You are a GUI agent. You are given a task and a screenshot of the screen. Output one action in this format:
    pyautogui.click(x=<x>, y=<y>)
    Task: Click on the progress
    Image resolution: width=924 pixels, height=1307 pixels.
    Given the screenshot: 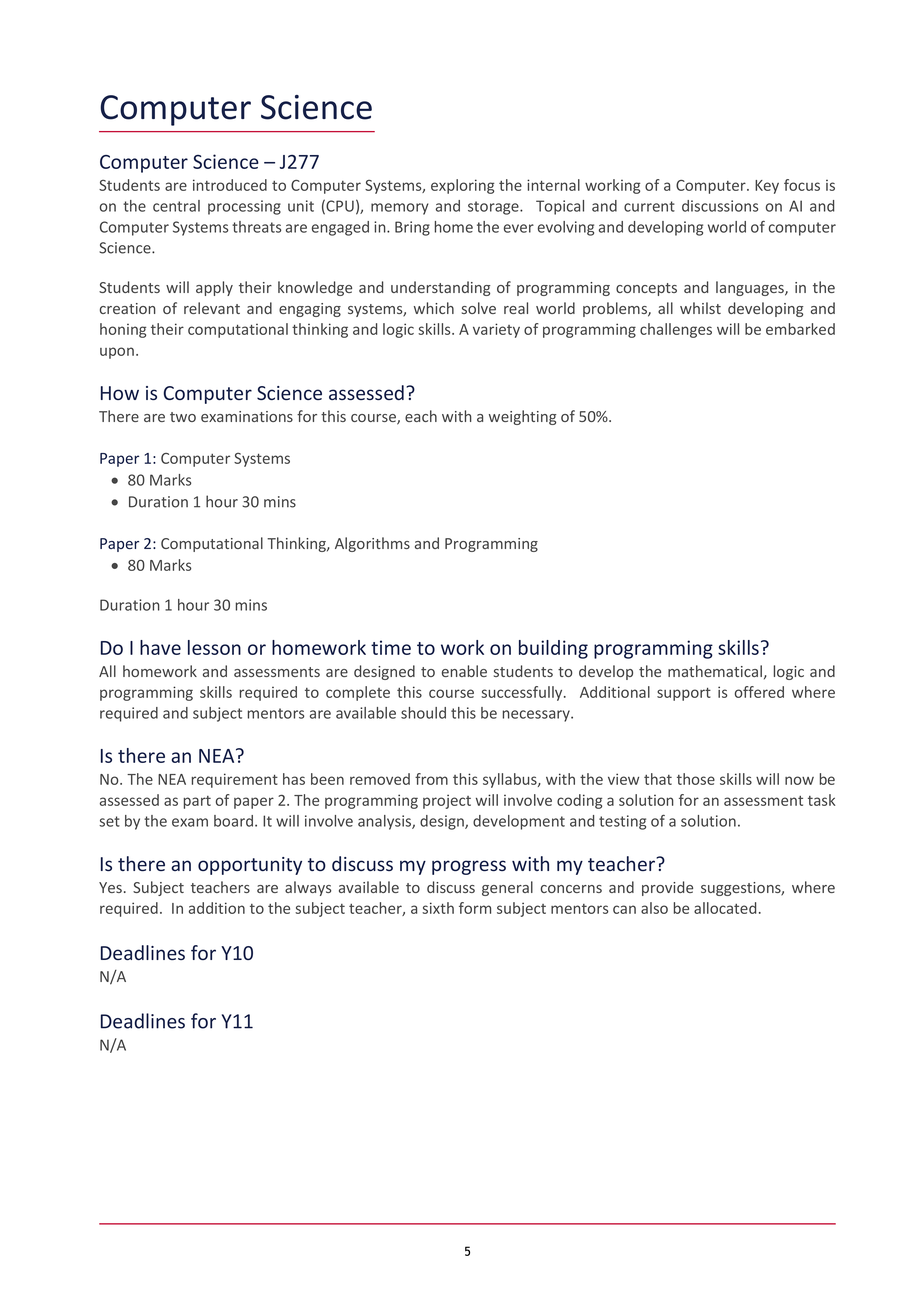 What is the action you would take?
    pyautogui.click(x=469, y=867)
